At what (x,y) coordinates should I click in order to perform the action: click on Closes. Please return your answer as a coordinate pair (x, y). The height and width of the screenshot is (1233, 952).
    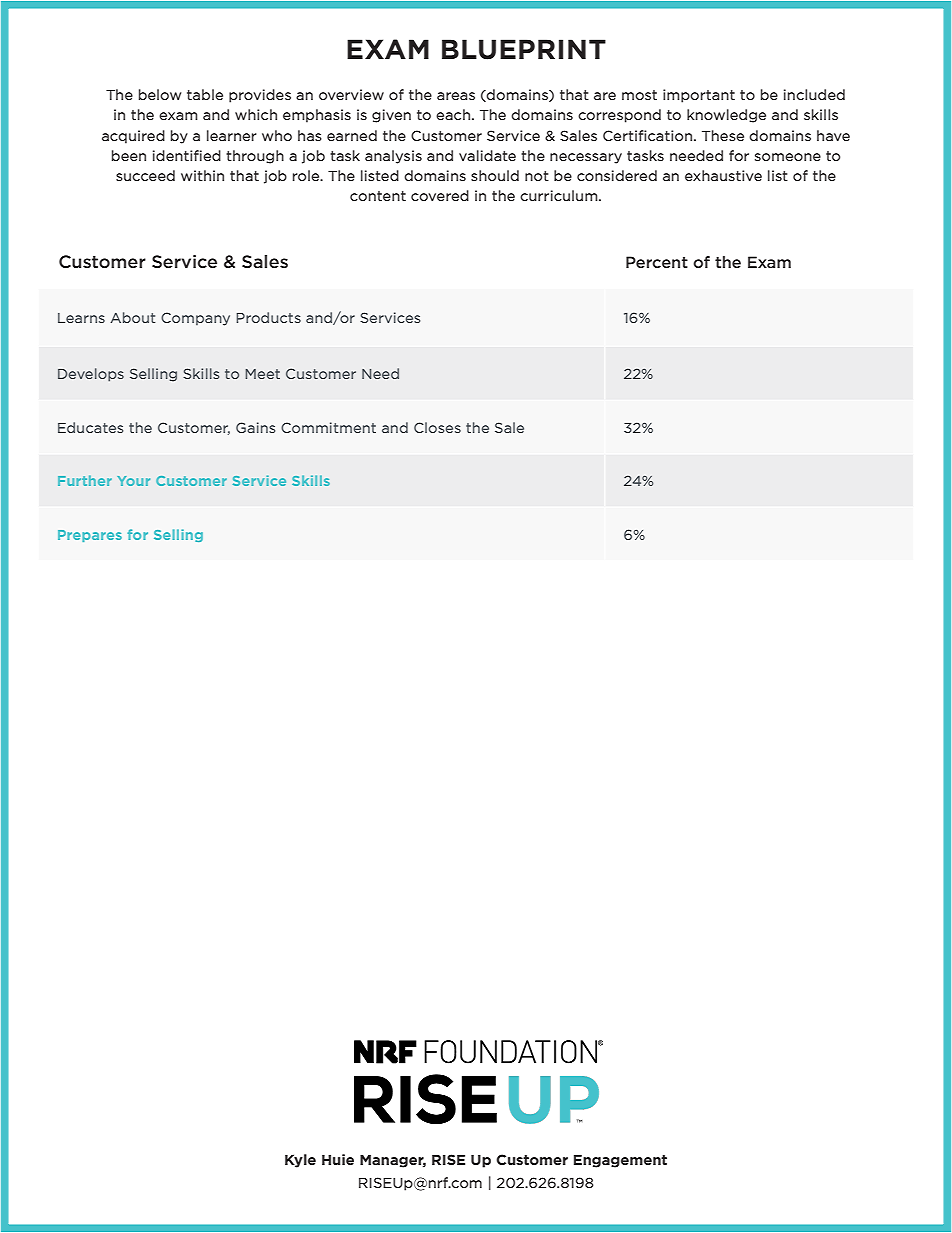
    Looking at the image, I should click on (437, 427).
